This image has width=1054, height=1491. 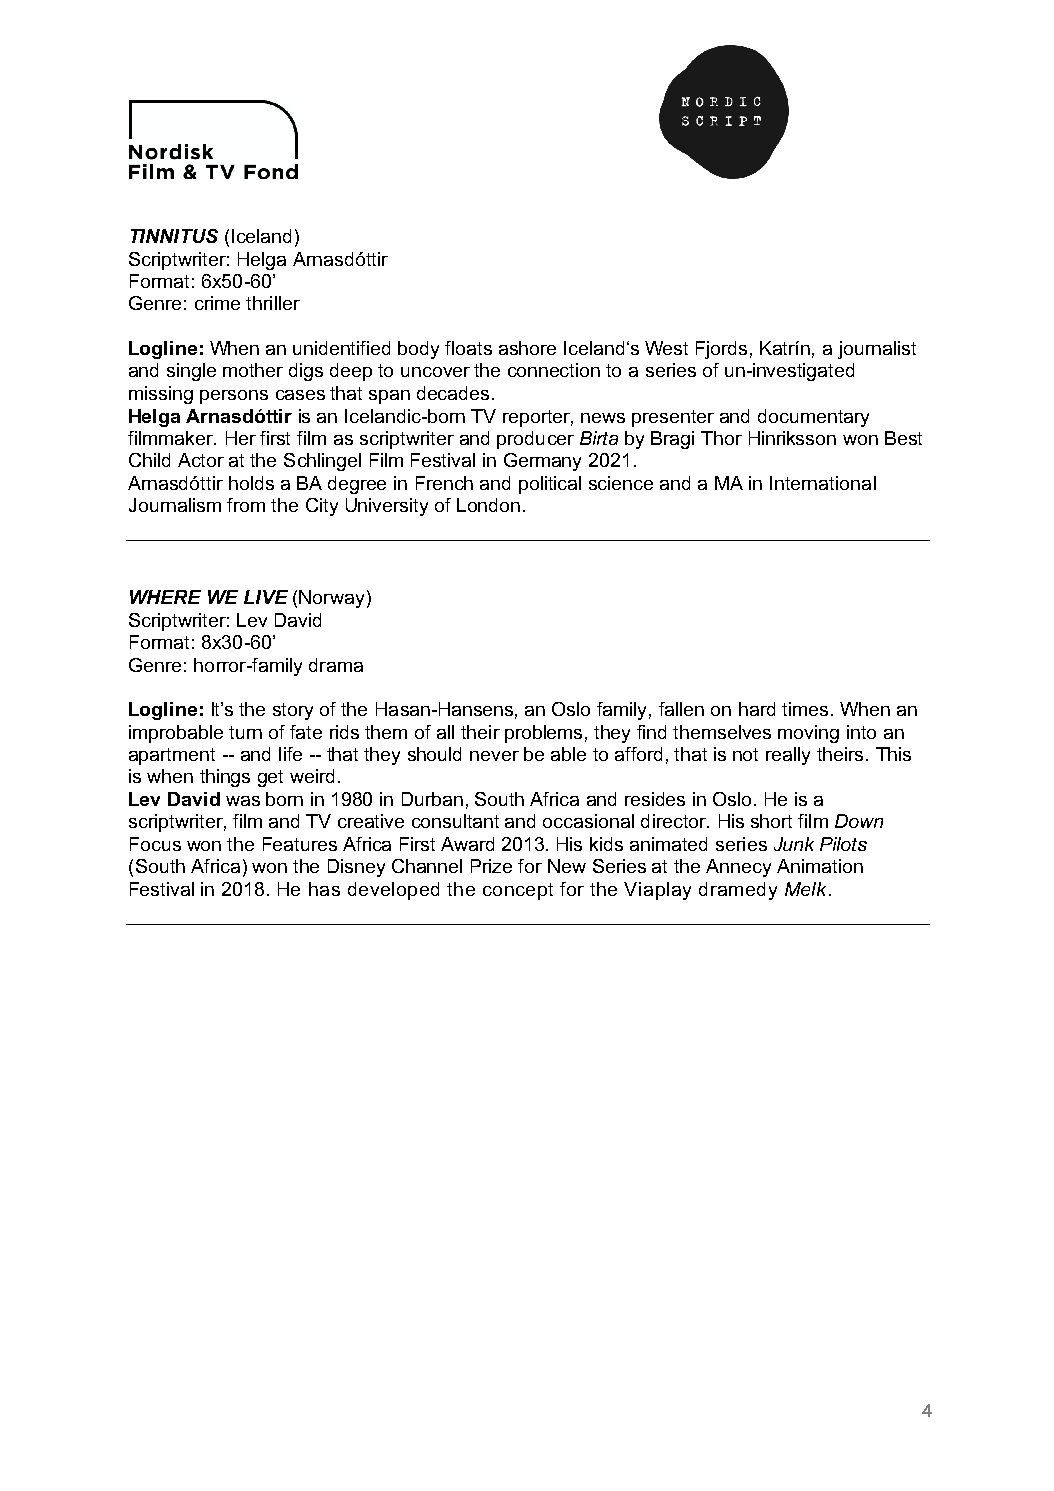 What do you see at coordinates (234, 397) in the image?
I see `persons` at bounding box center [234, 397].
